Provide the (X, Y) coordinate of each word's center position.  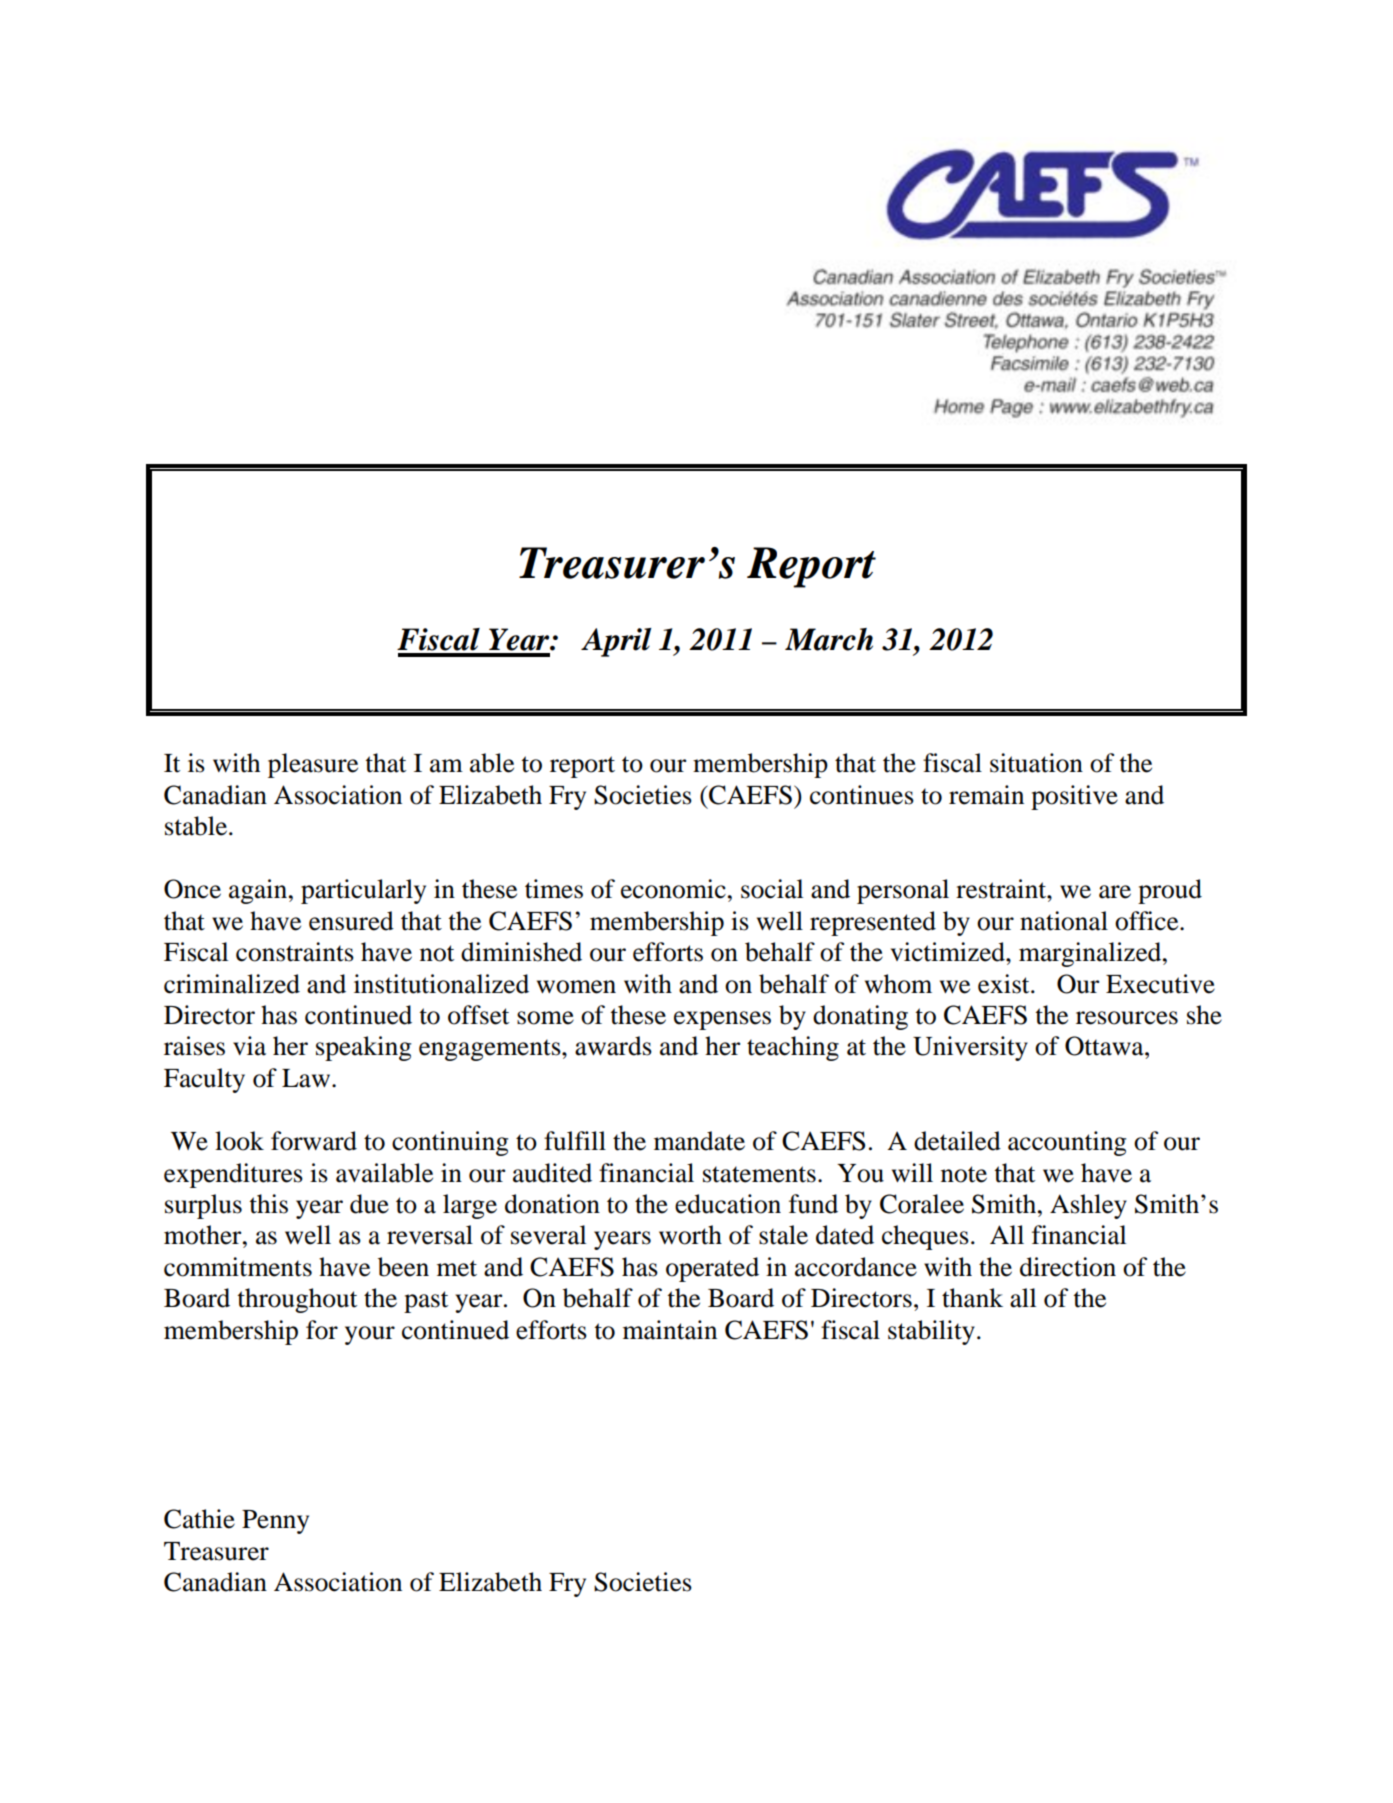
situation (1036, 763)
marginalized (1091, 954)
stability (931, 1332)
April (616, 642)
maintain (670, 1330)
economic (673, 889)
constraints (295, 952)
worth (690, 1235)
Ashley (1088, 1206)
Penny (275, 1522)
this (268, 1204)
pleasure (313, 765)
